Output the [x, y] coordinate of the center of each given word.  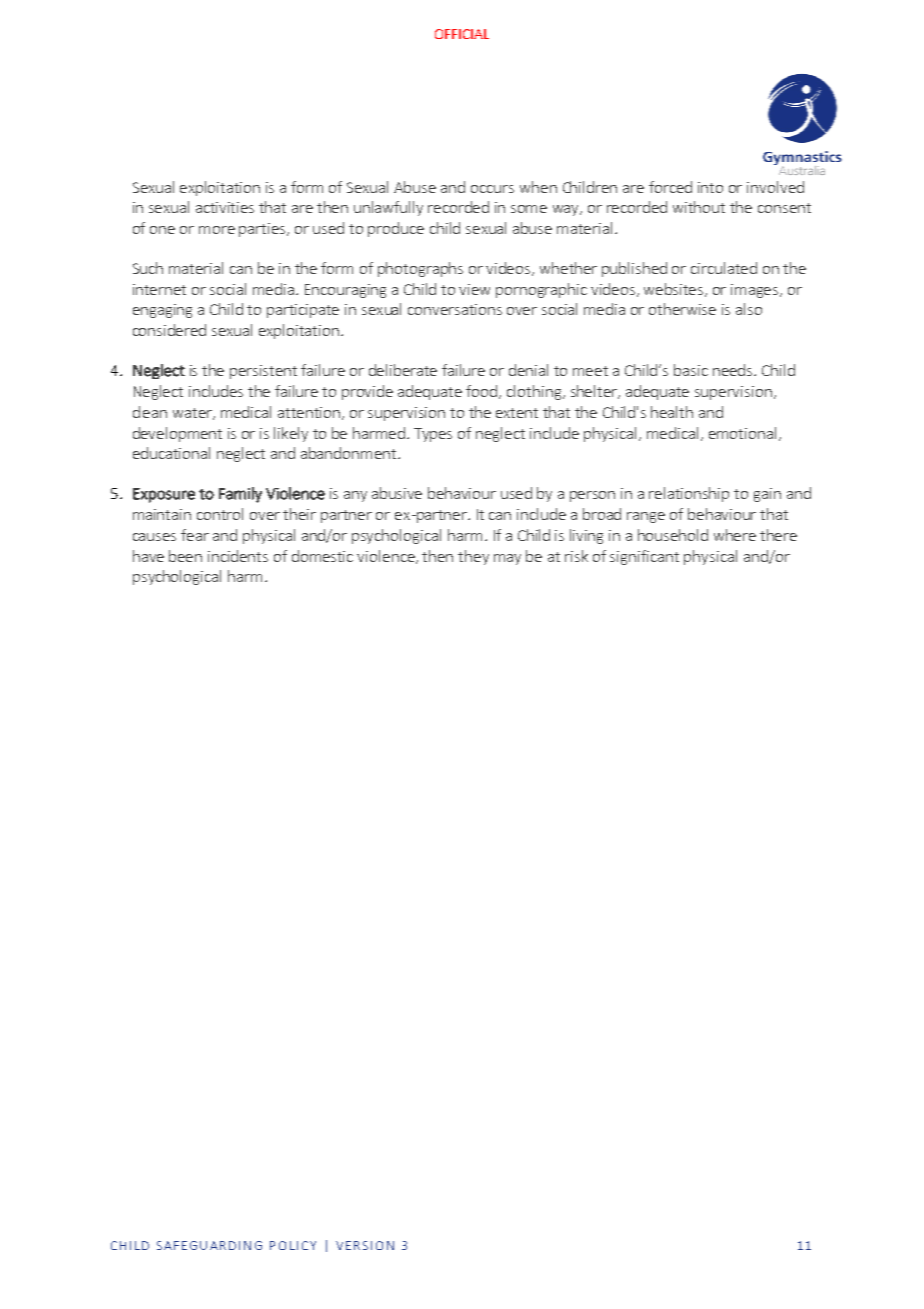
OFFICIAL [462, 34]
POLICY [293, 1245]
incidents [238, 556]
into [710, 187]
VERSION [365, 1245]
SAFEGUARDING [209, 1245]
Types [433, 435]
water [194, 414]
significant [644, 557]
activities [225, 207]
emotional [742, 433]
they [473, 557]
